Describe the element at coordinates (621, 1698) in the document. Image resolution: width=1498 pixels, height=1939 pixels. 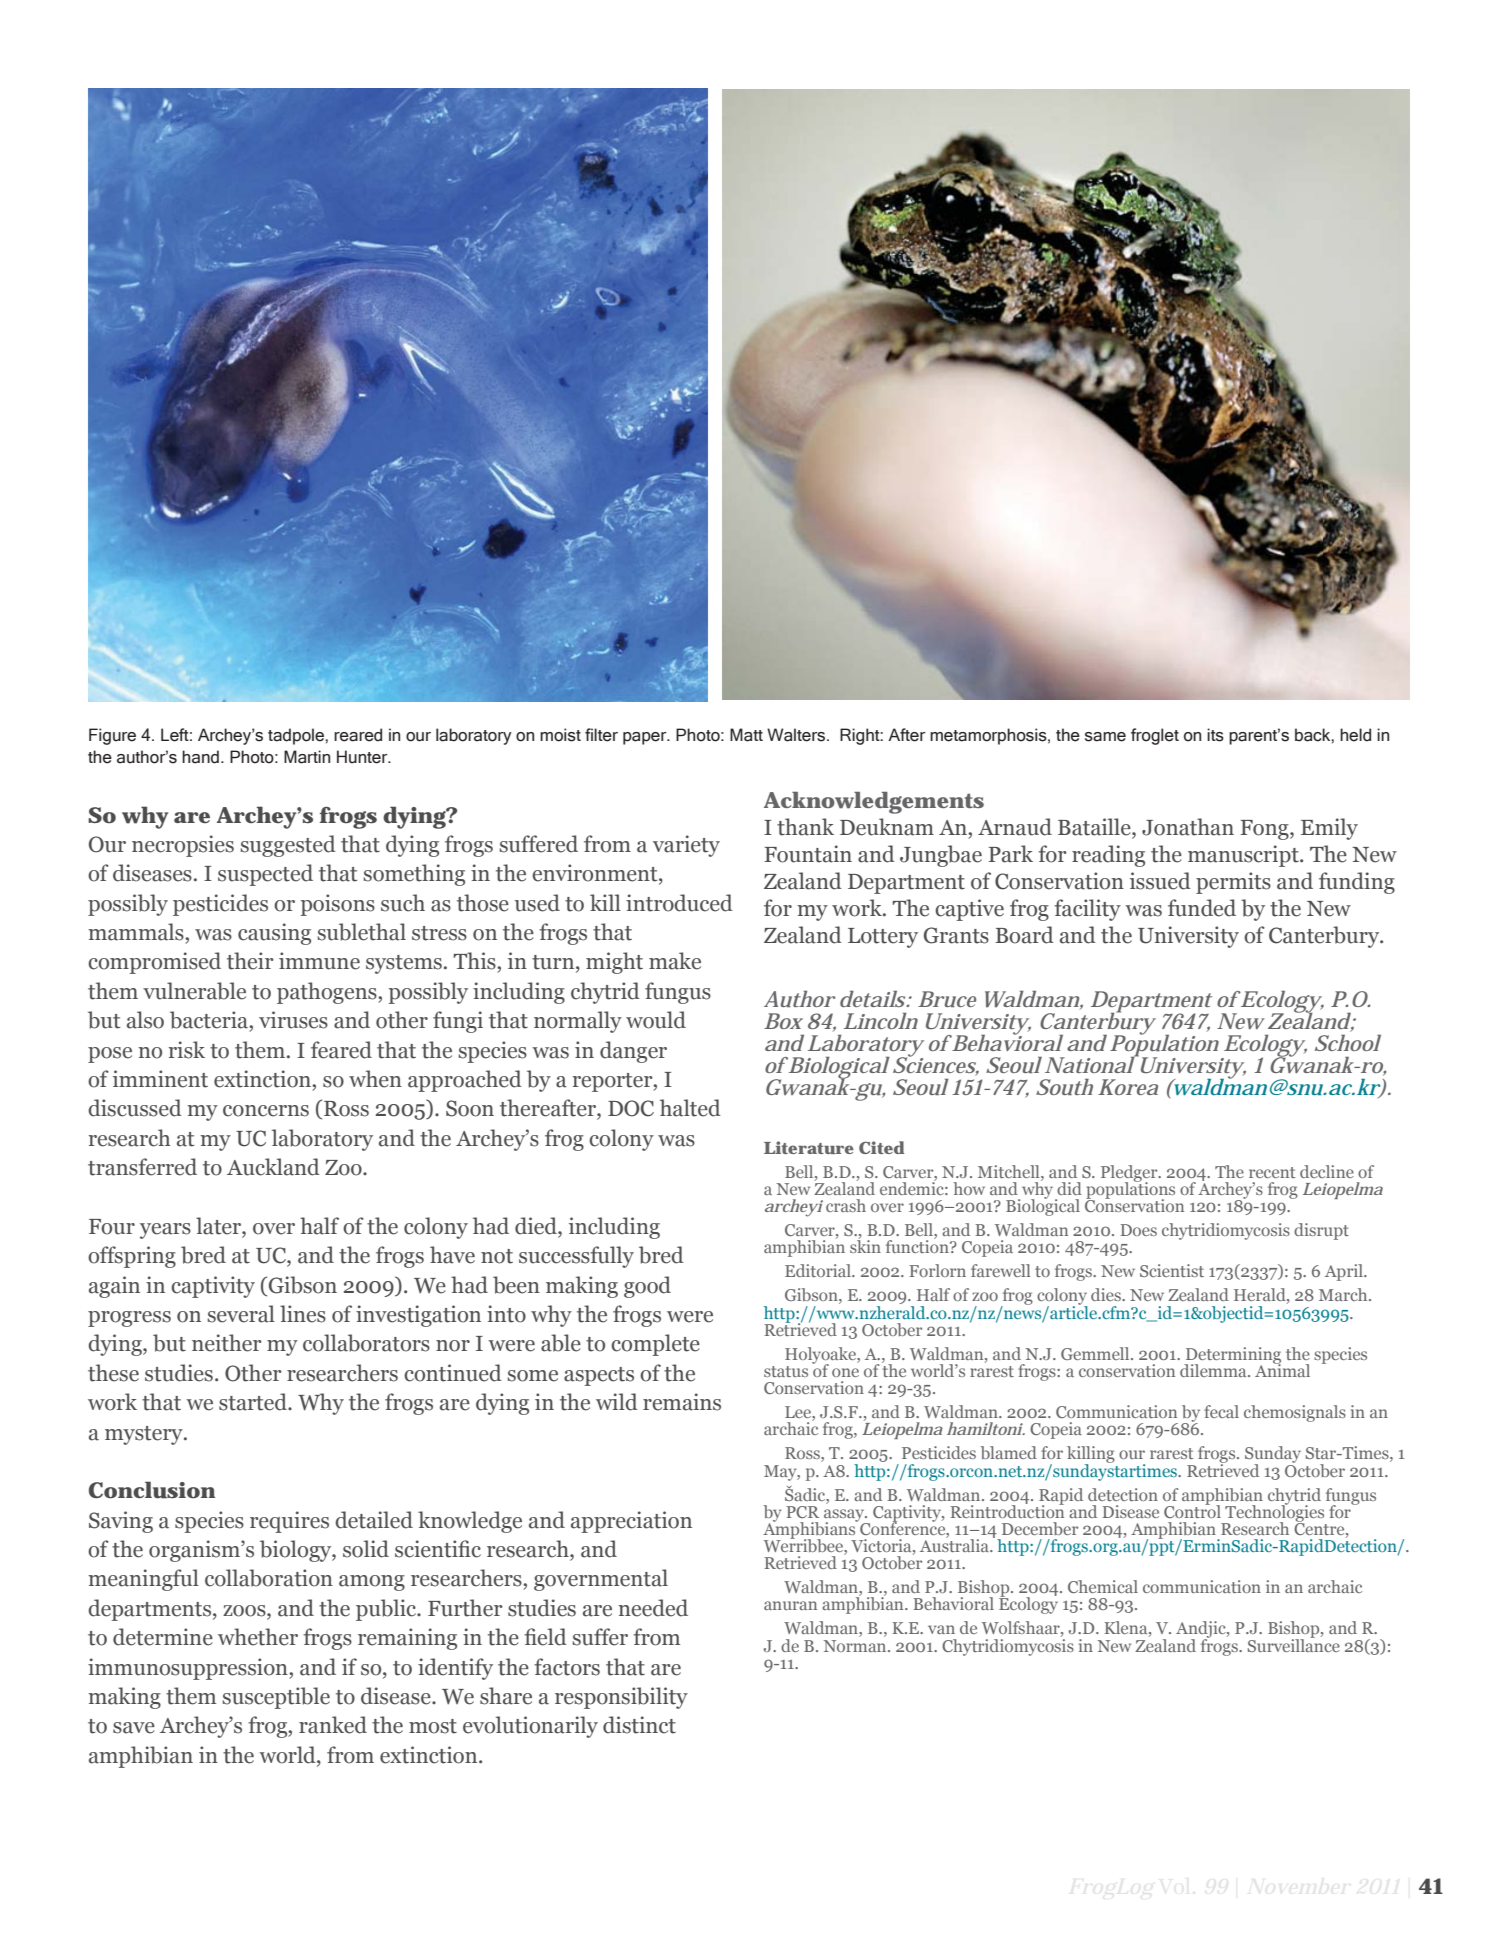
I see `responsibility` at that location.
